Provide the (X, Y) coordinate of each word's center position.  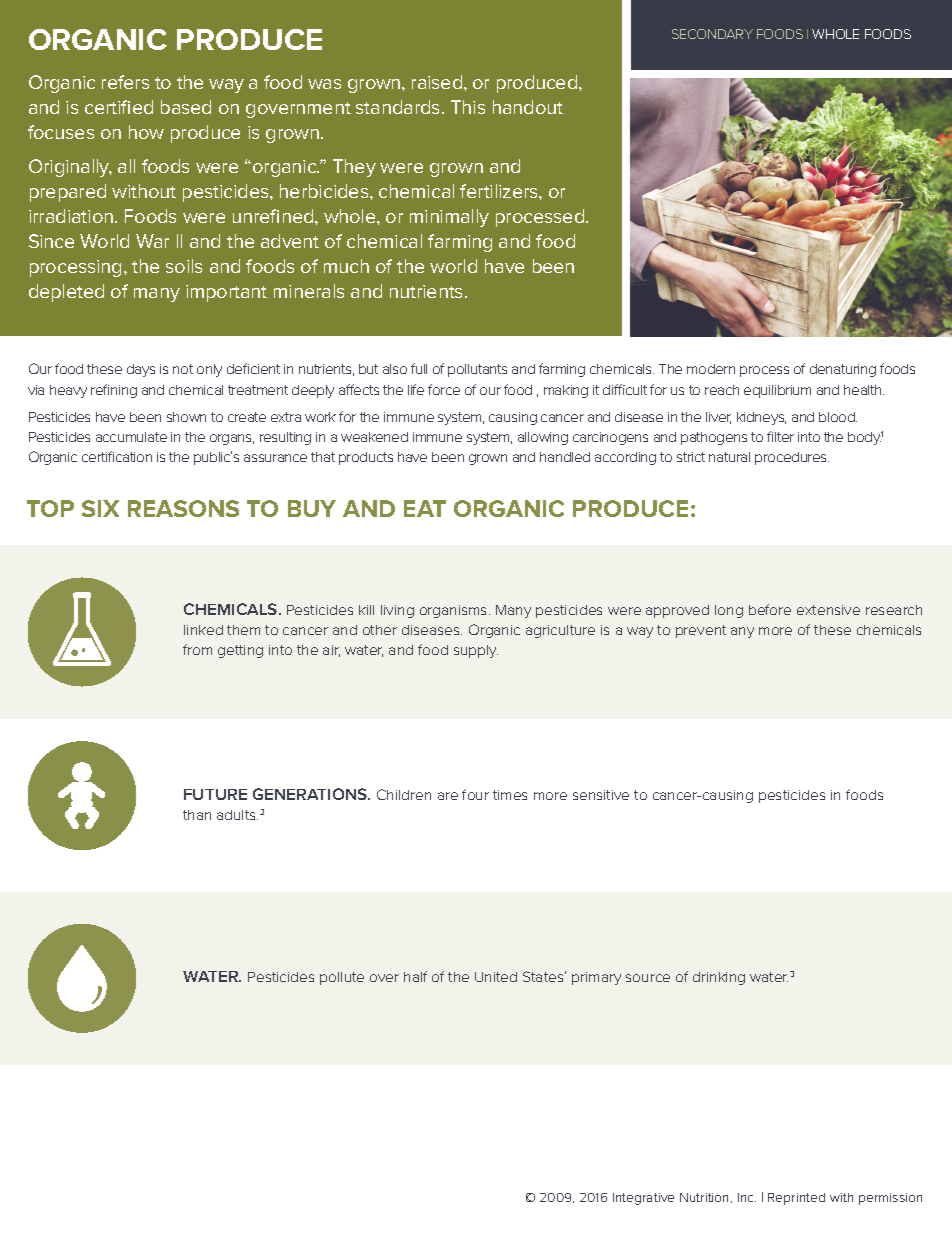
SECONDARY (712, 34)
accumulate (131, 437)
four (475, 794)
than (197, 815)
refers (125, 82)
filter (780, 436)
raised (438, 82)
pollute (342, 978)
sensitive (601, 795)
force (444, 389)
